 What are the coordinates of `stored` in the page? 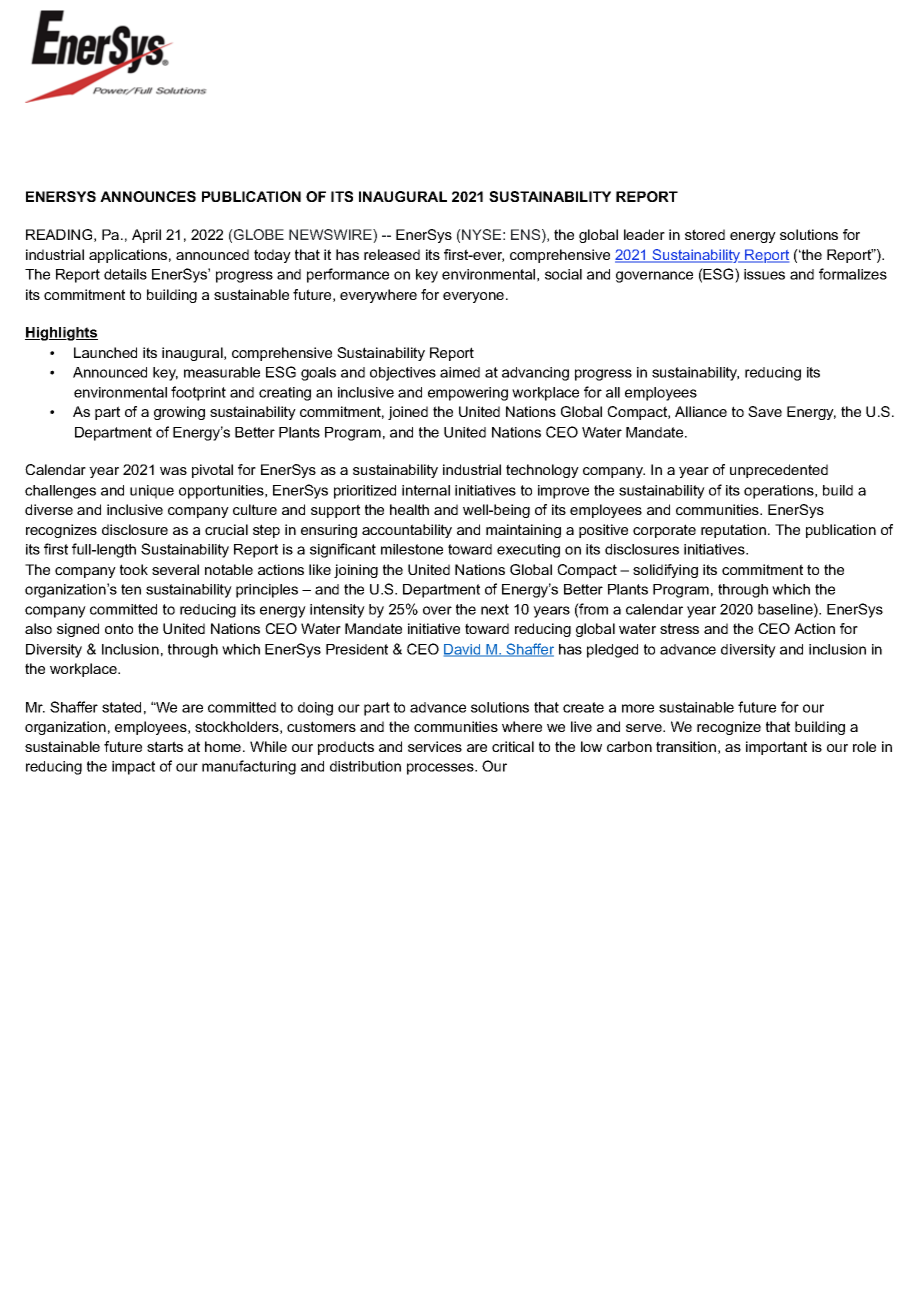 It's located at (705, 234).
